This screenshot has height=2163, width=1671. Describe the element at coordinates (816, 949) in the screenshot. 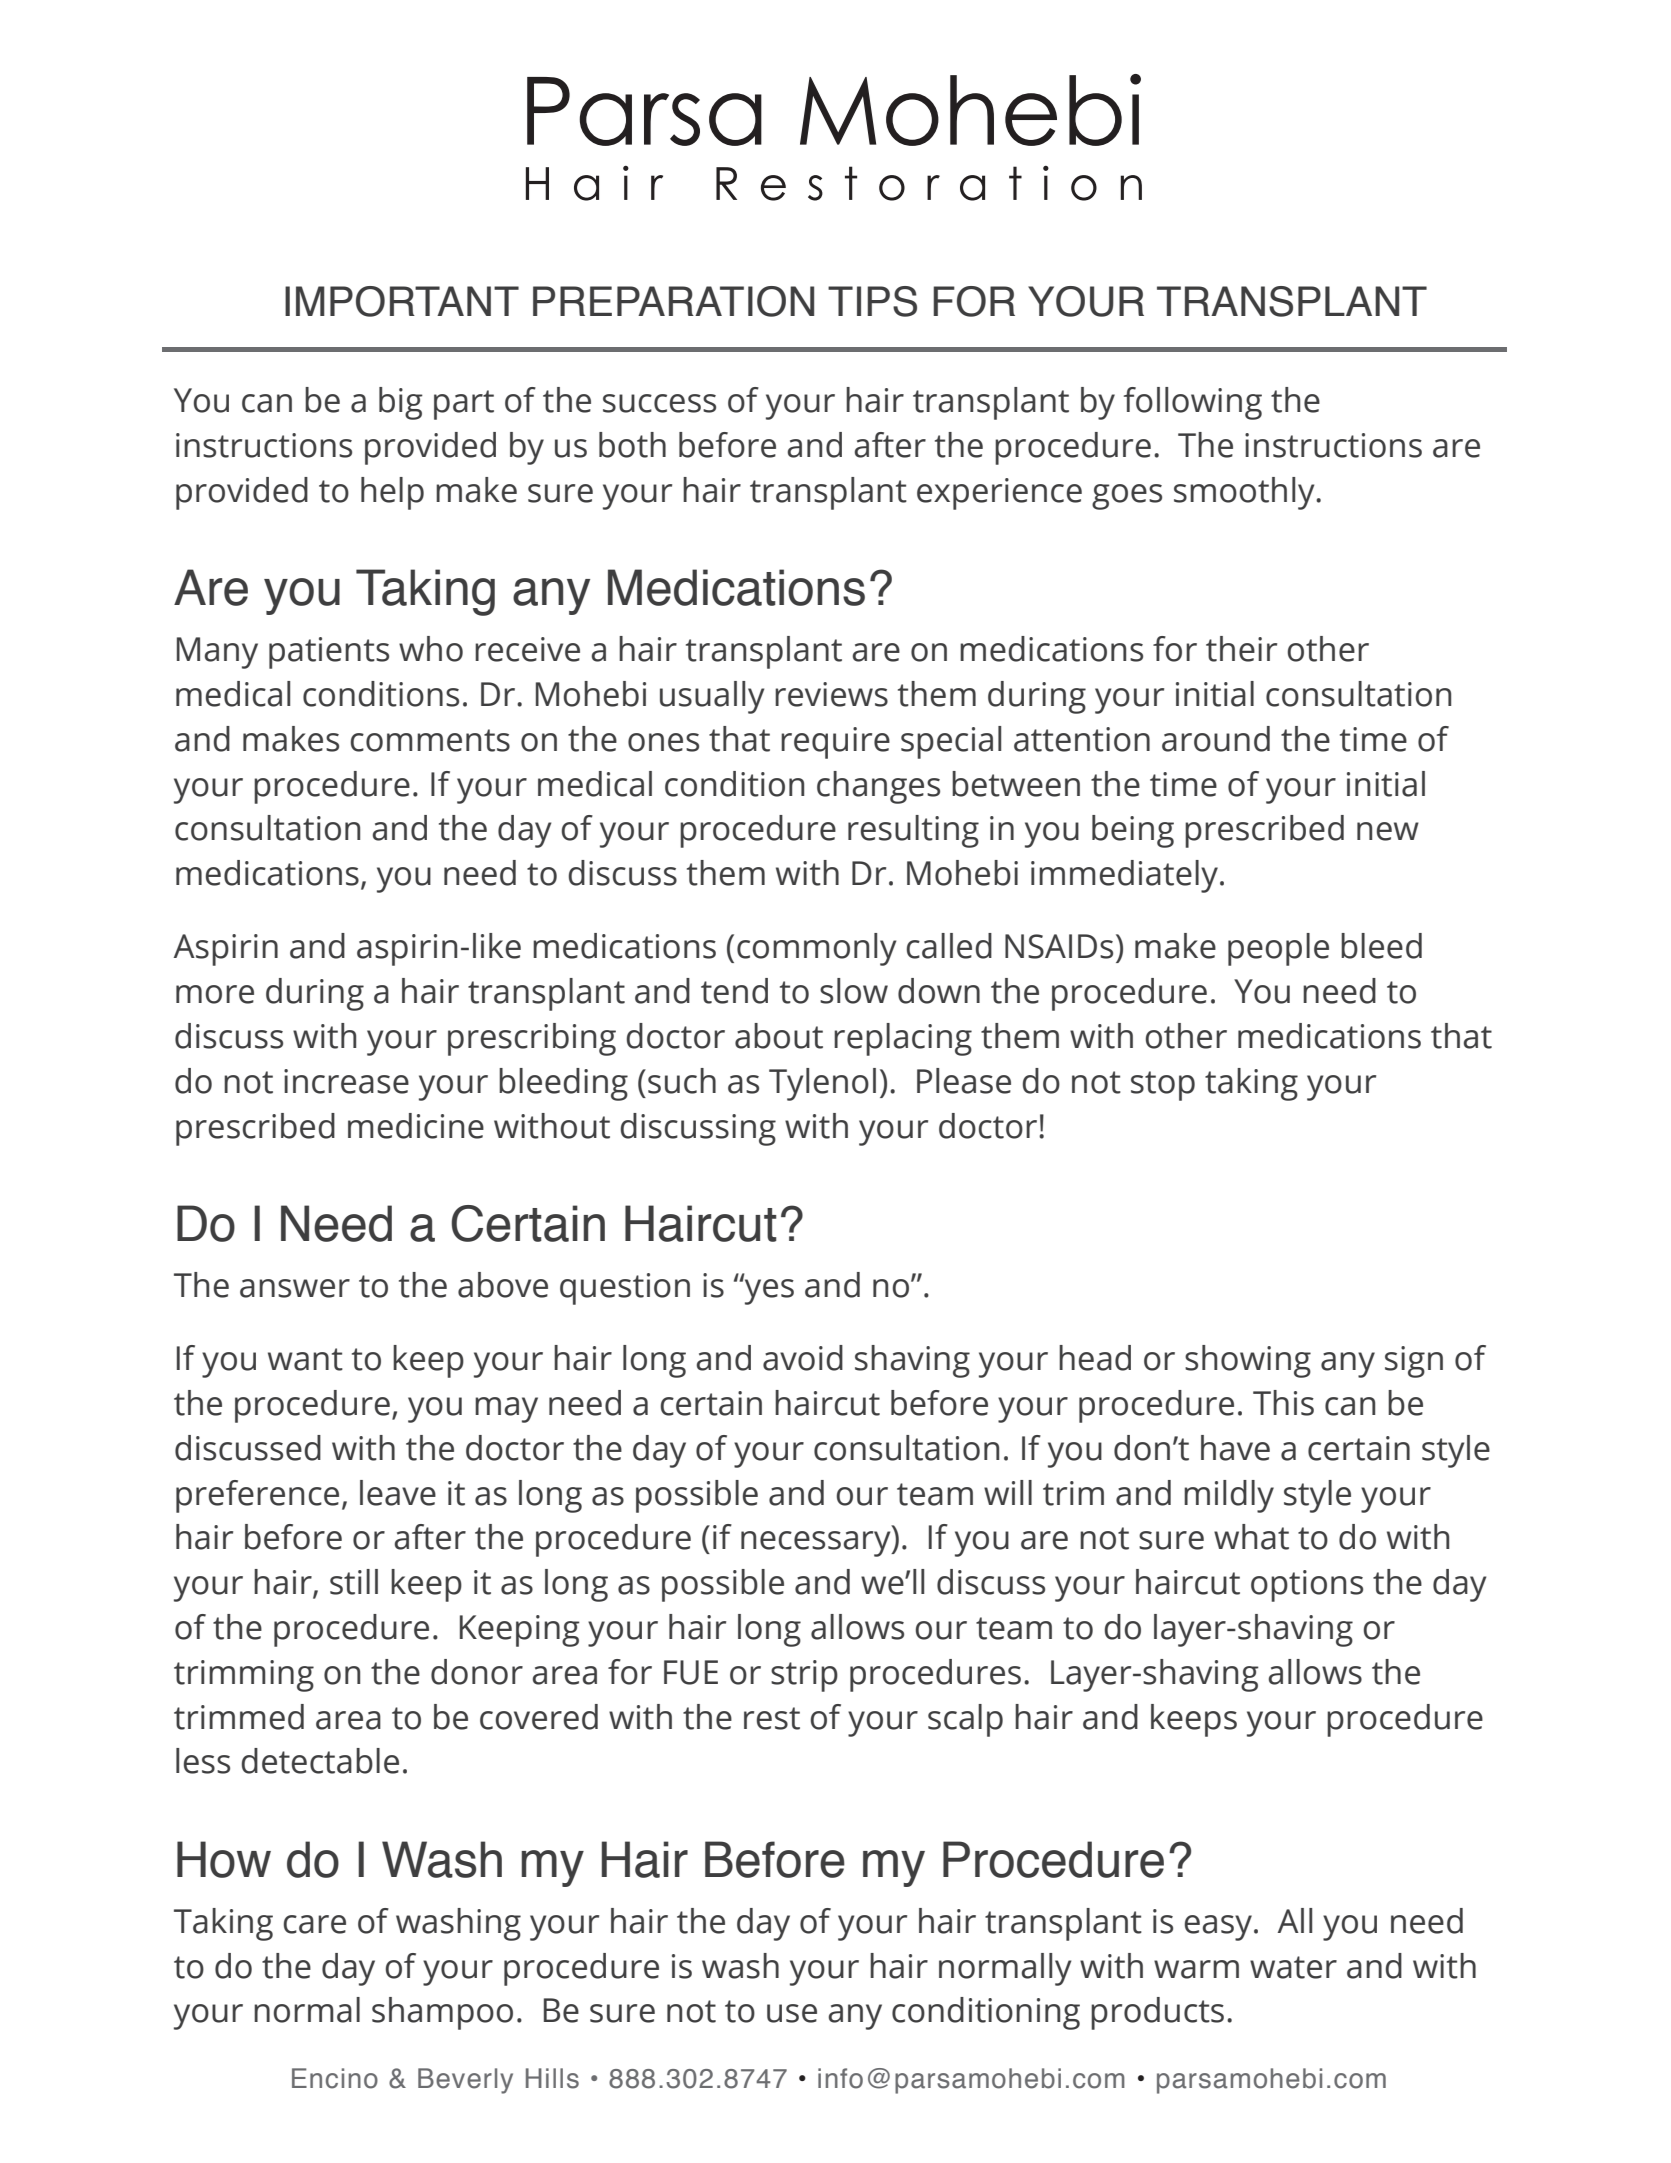

I see `commonly` at that location.
